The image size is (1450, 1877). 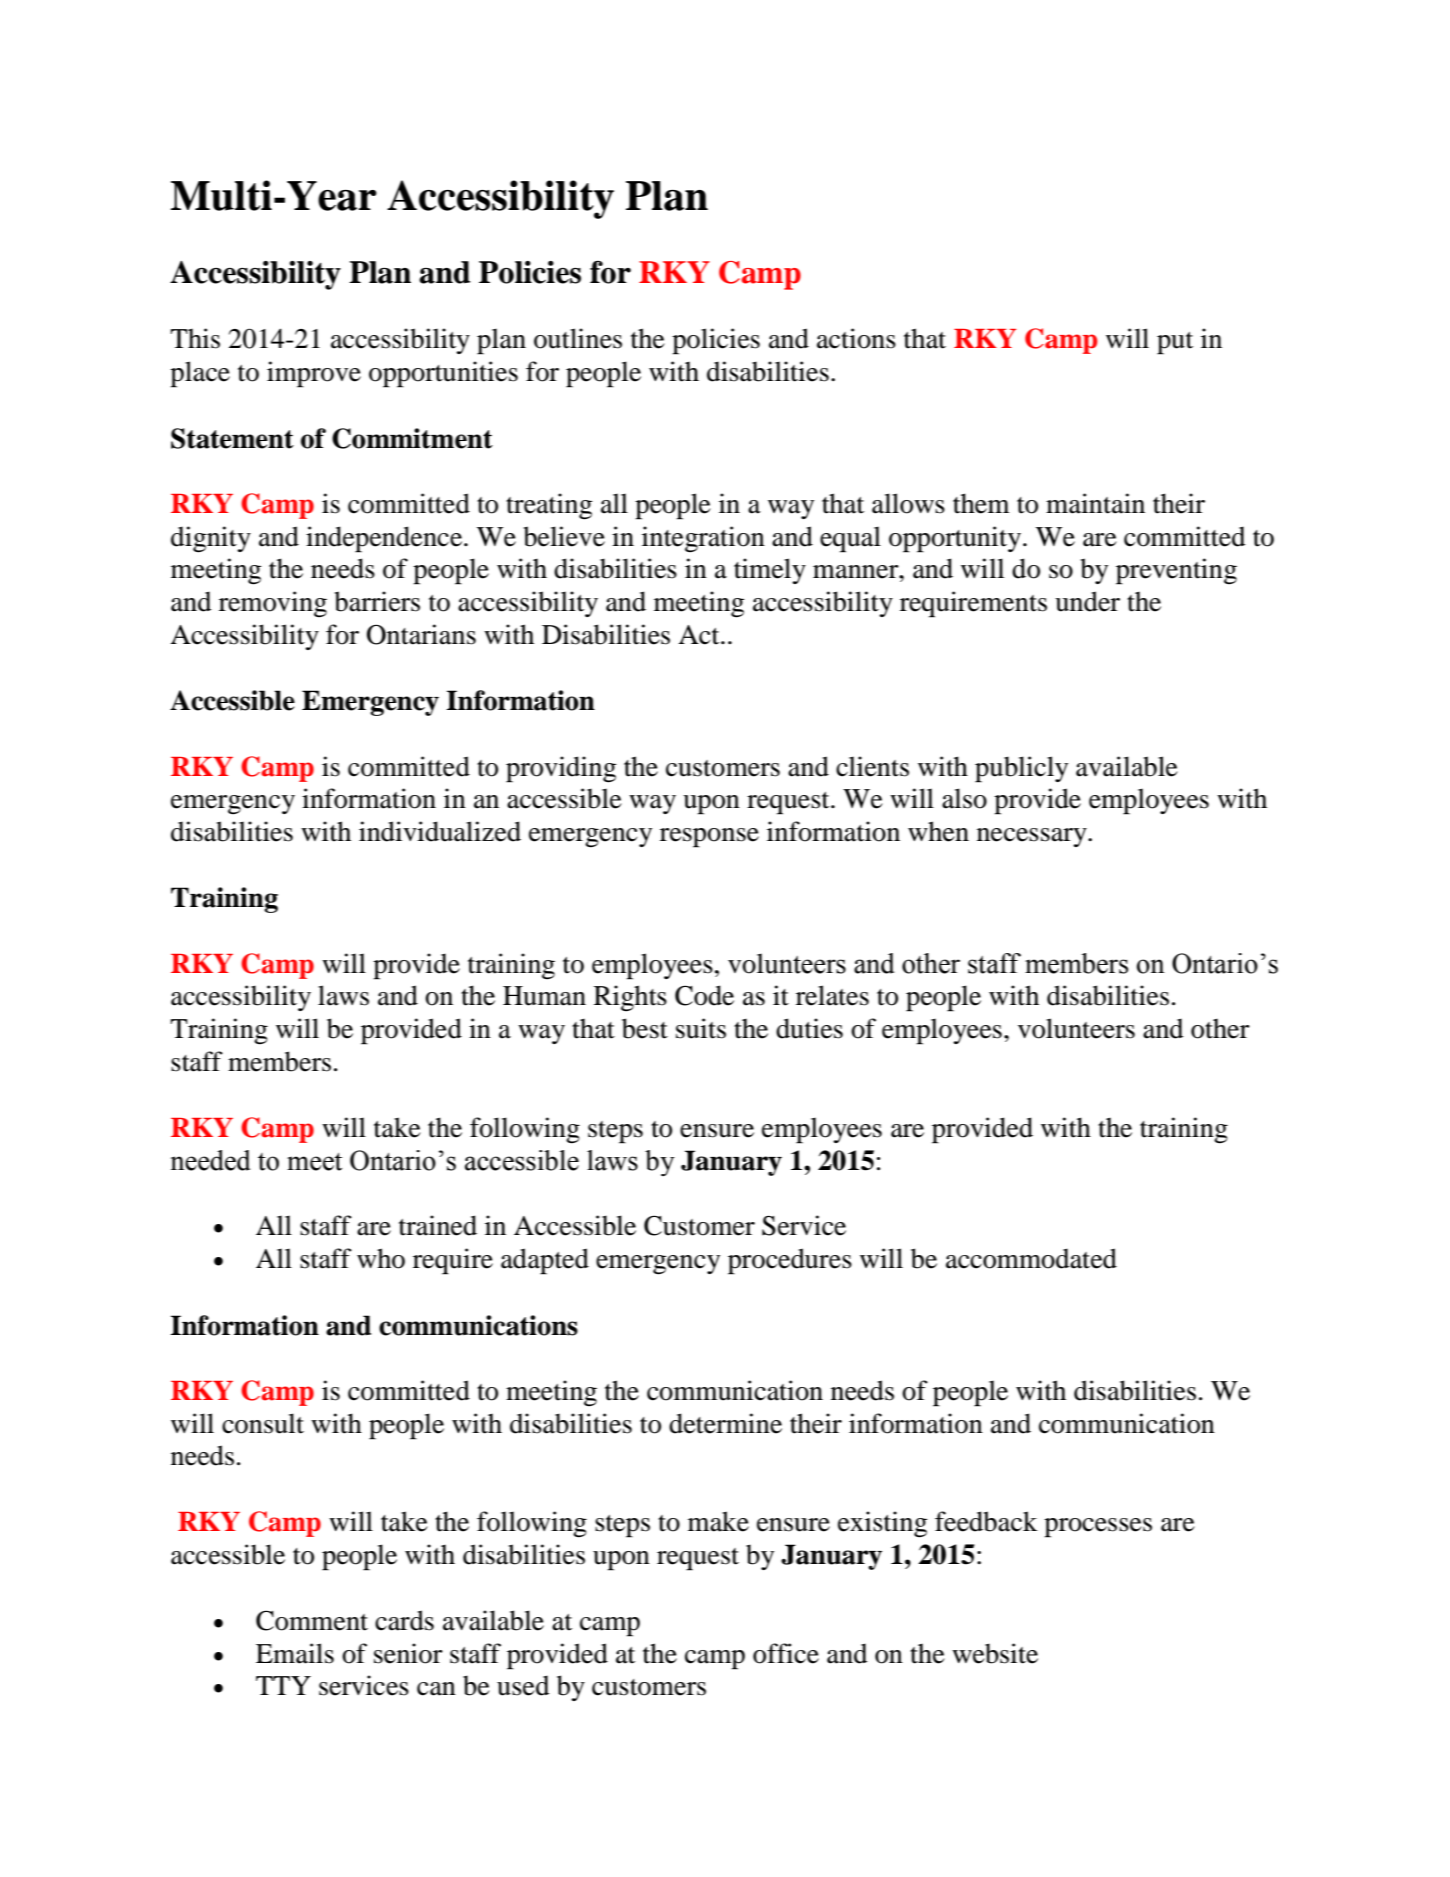 I want to click on outlines, so click(x=578, y=338).
